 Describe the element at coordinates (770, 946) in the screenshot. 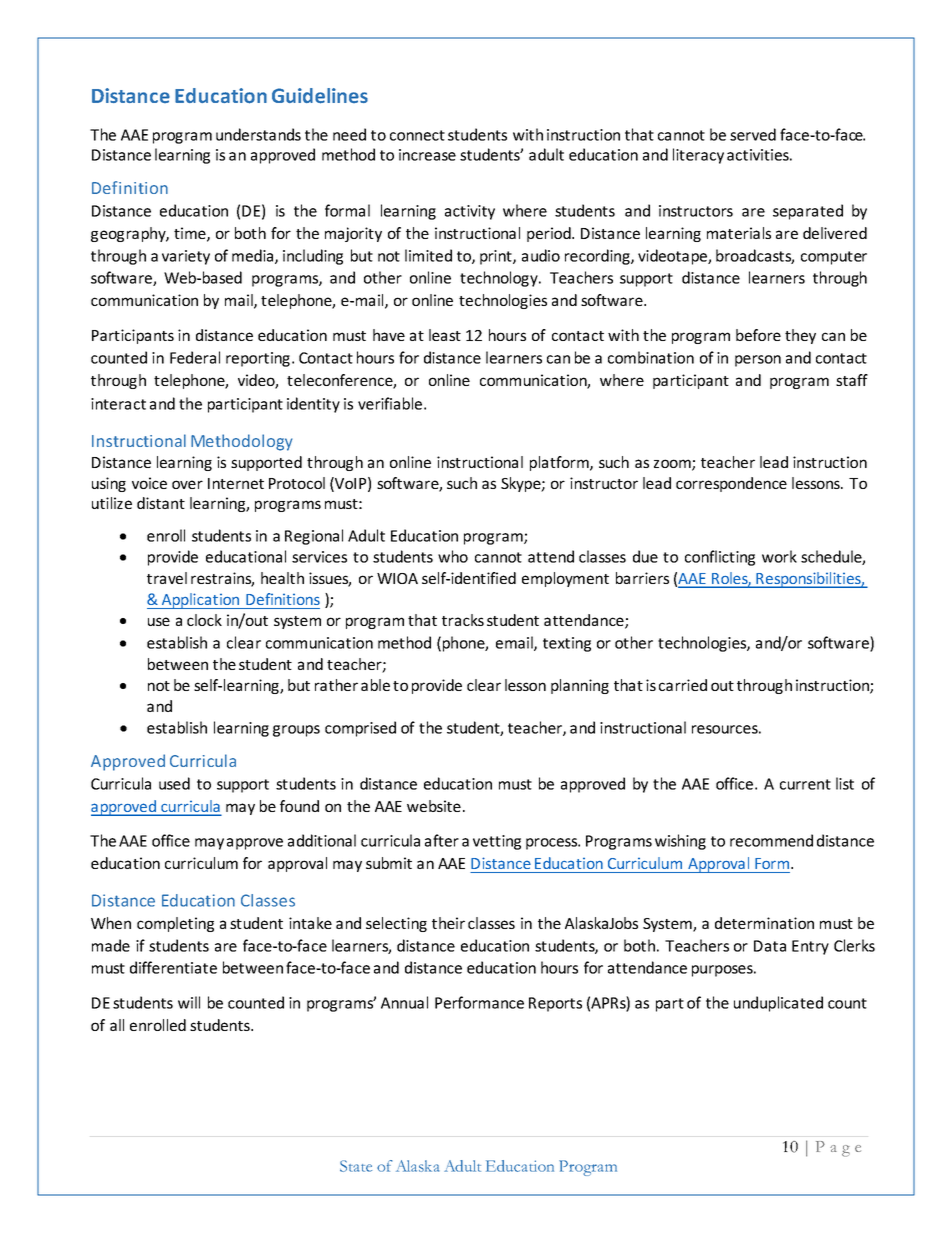

I see `Data` at that location.
